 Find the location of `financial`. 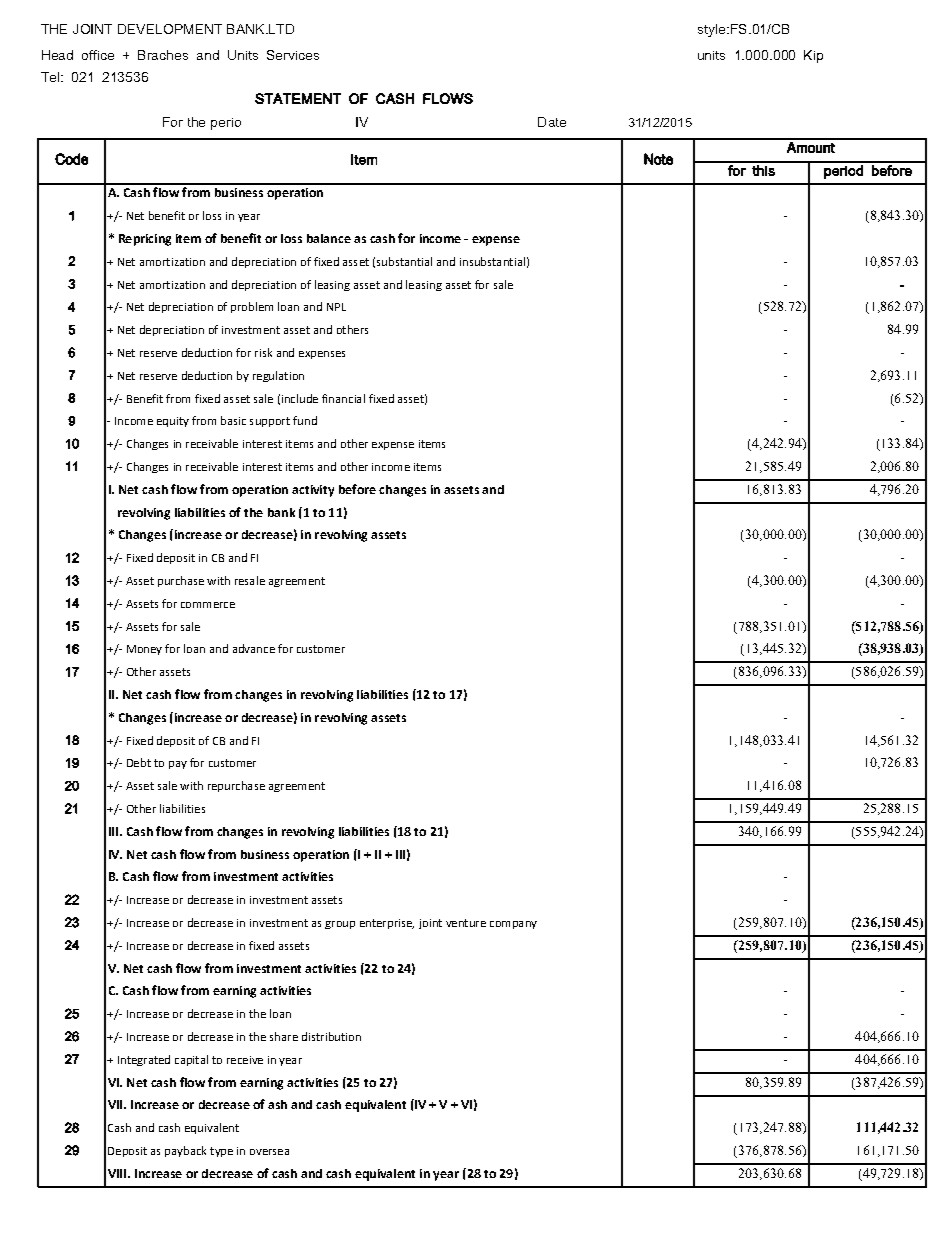

financial is located at coordinates (343, 398).
